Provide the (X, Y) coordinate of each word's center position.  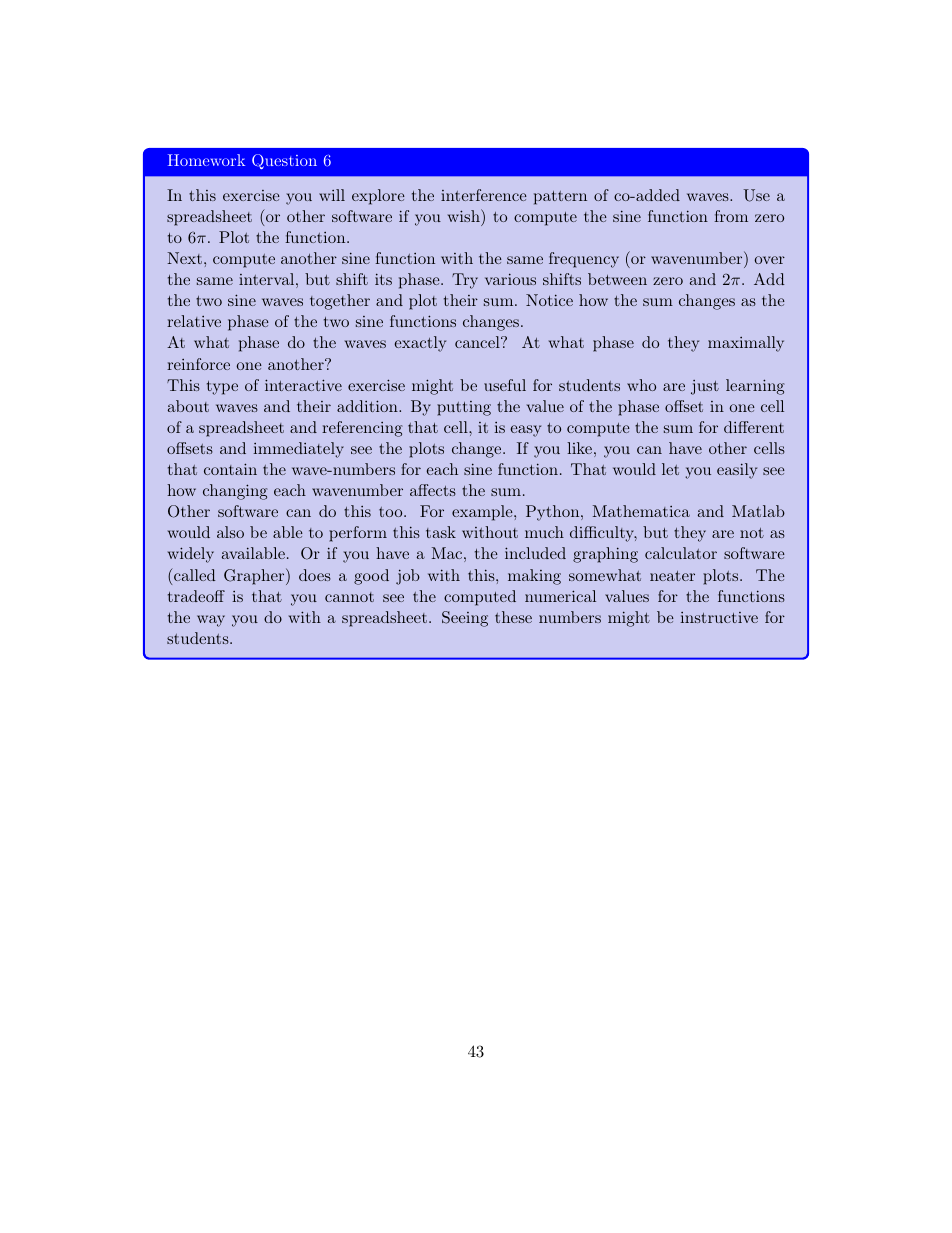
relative (194, 321)
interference (484, 195)
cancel (478, 342)
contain (230, 469)
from (731, 216)
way (211, 621)
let (670, 469)
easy (525, 431)
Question (284, 161)
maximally (746, 344)
